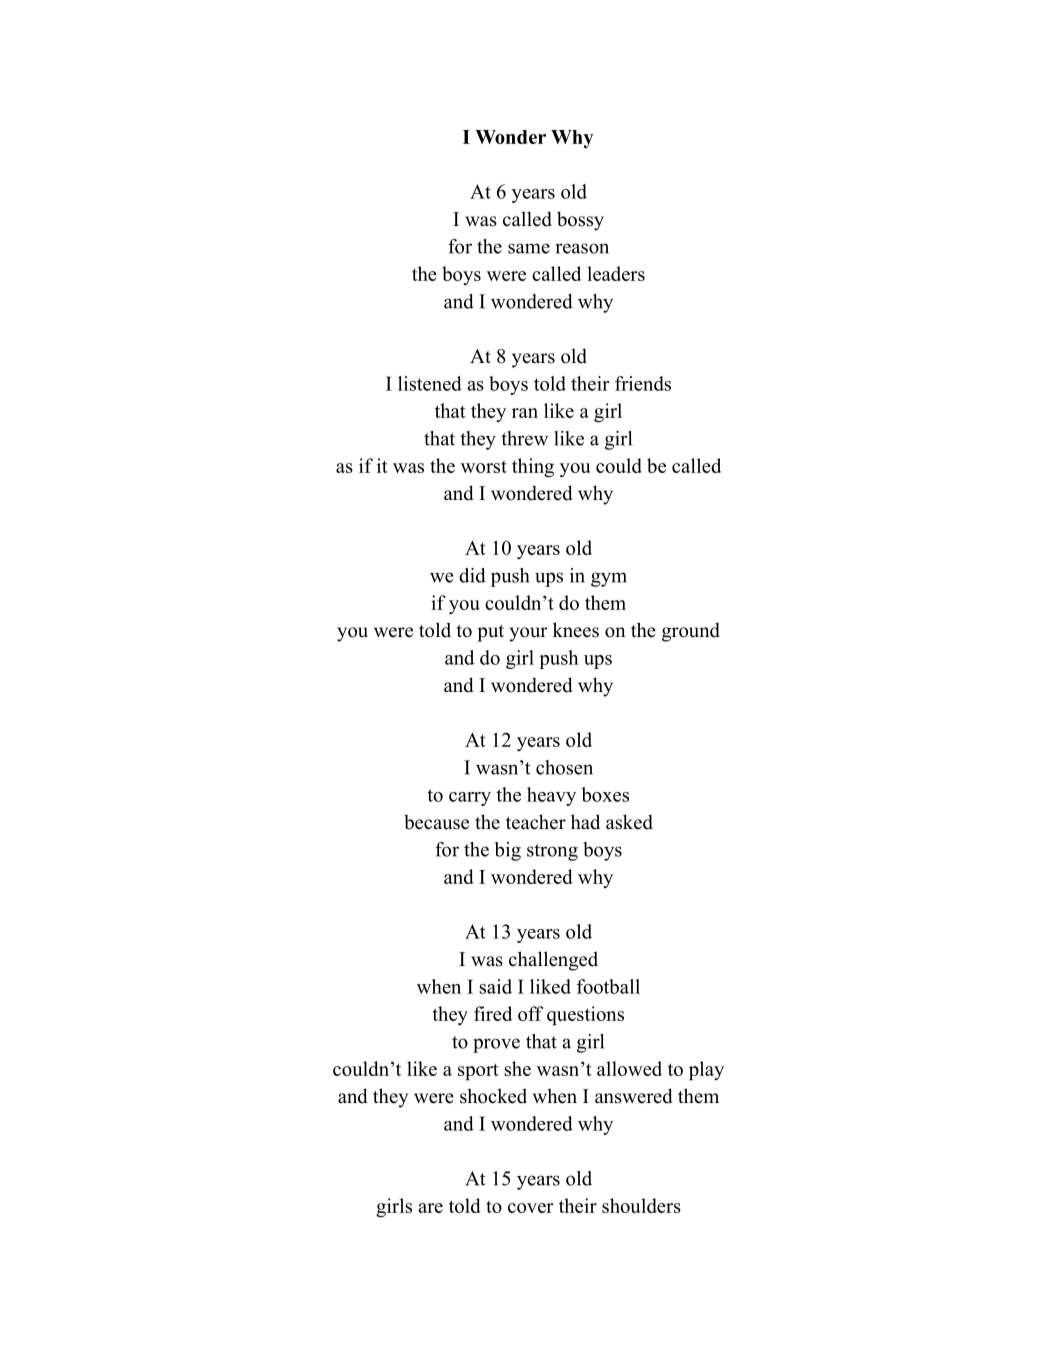  I want to click on cover, so click(531, 1208).
